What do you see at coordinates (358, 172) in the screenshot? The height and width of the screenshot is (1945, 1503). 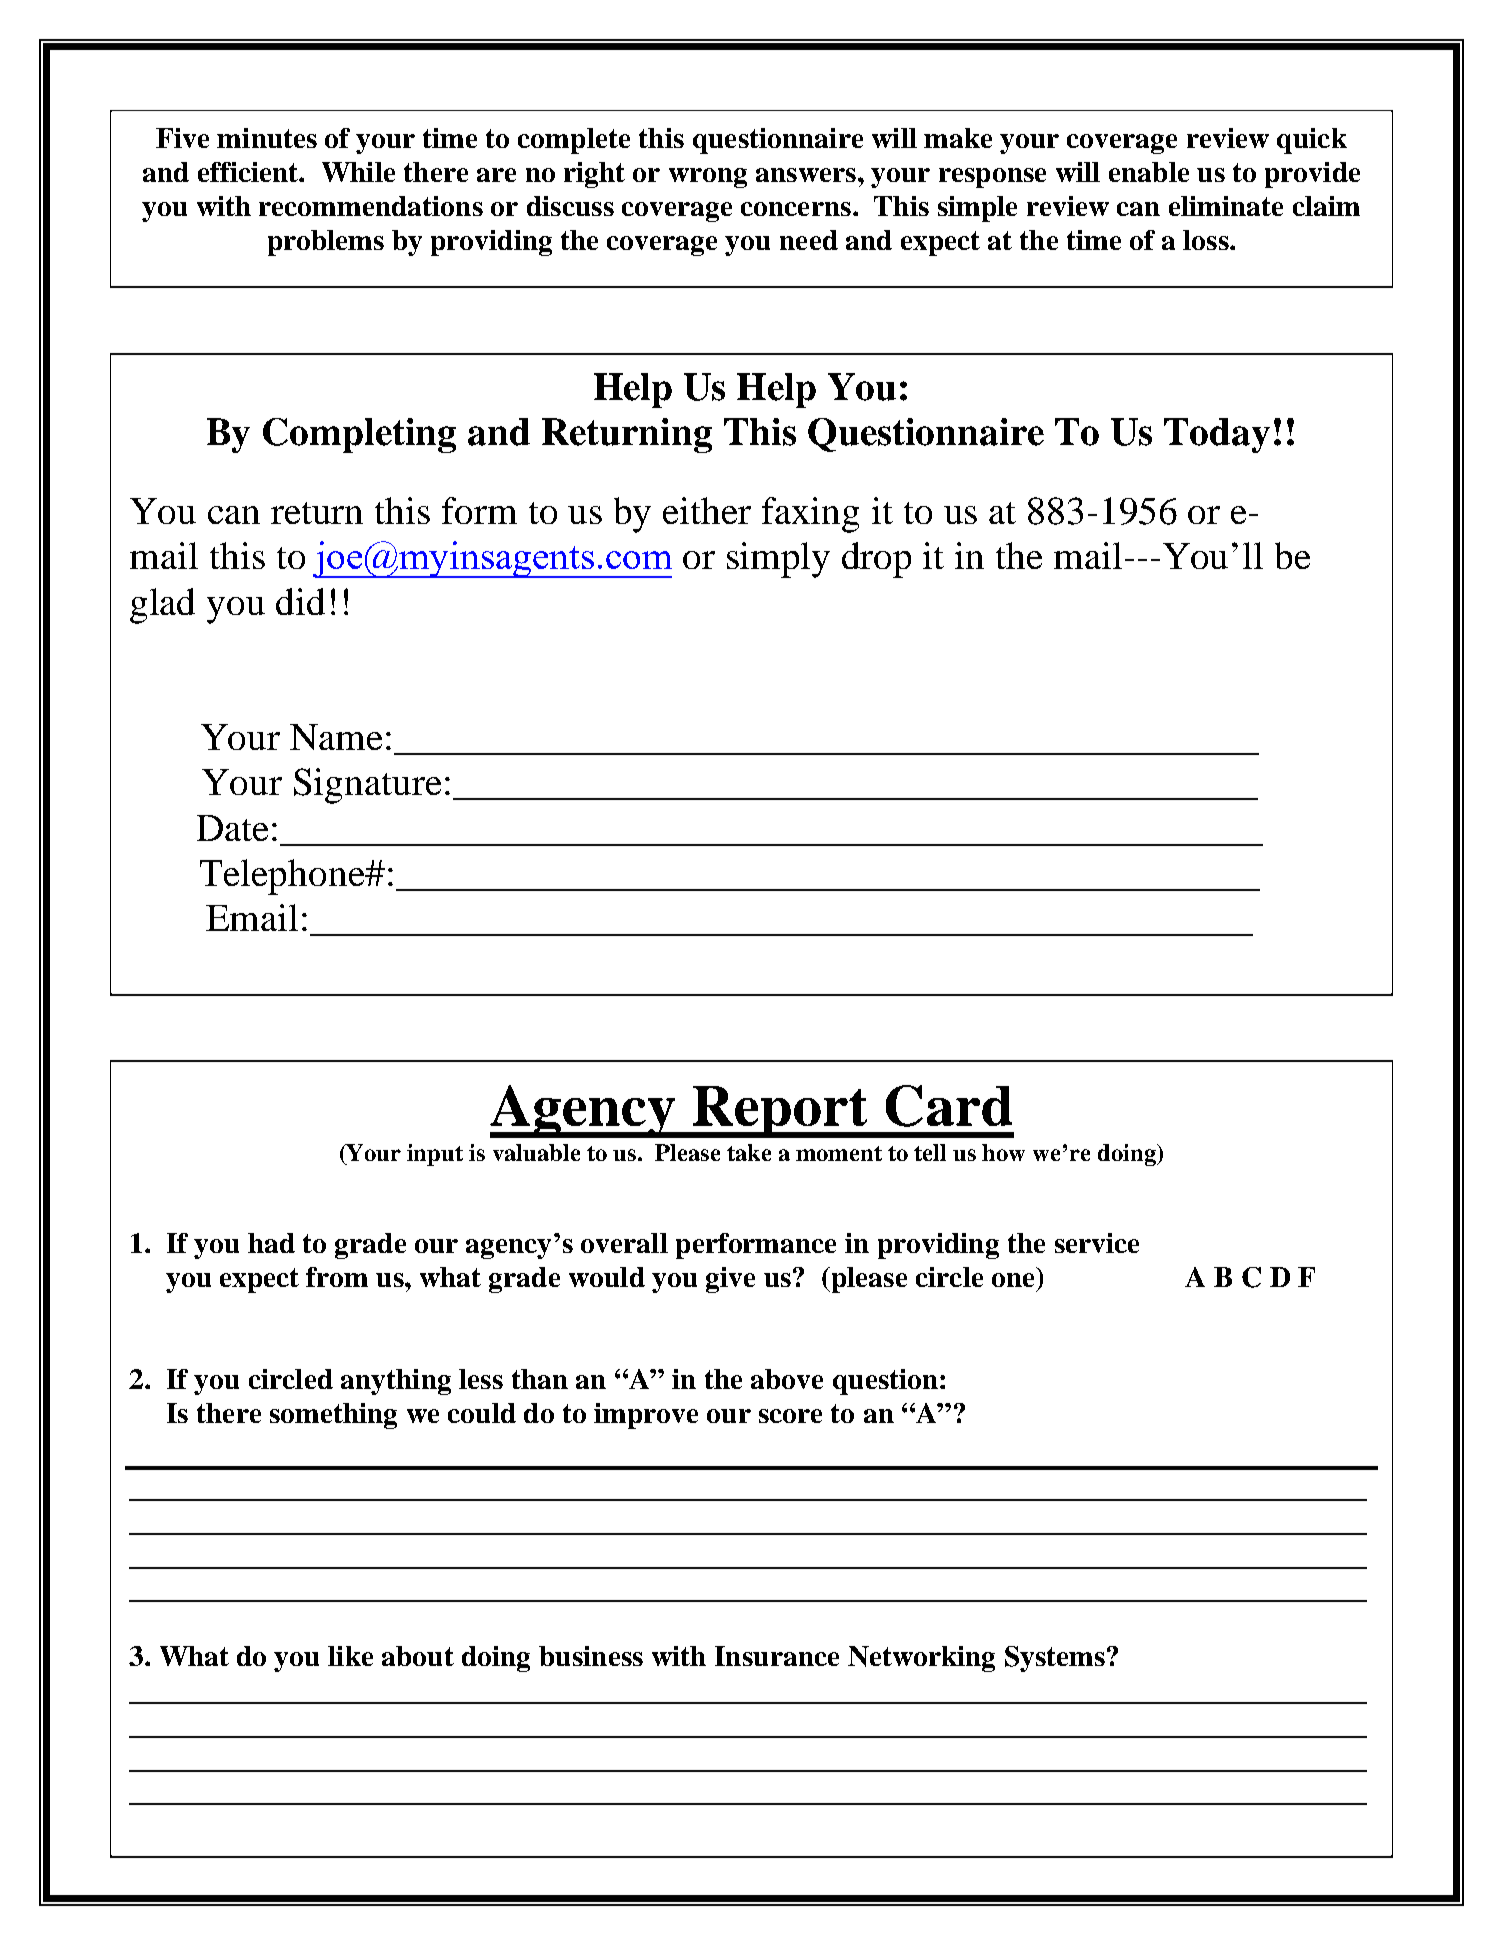 I see `While` at bounding box center [358, 172].
